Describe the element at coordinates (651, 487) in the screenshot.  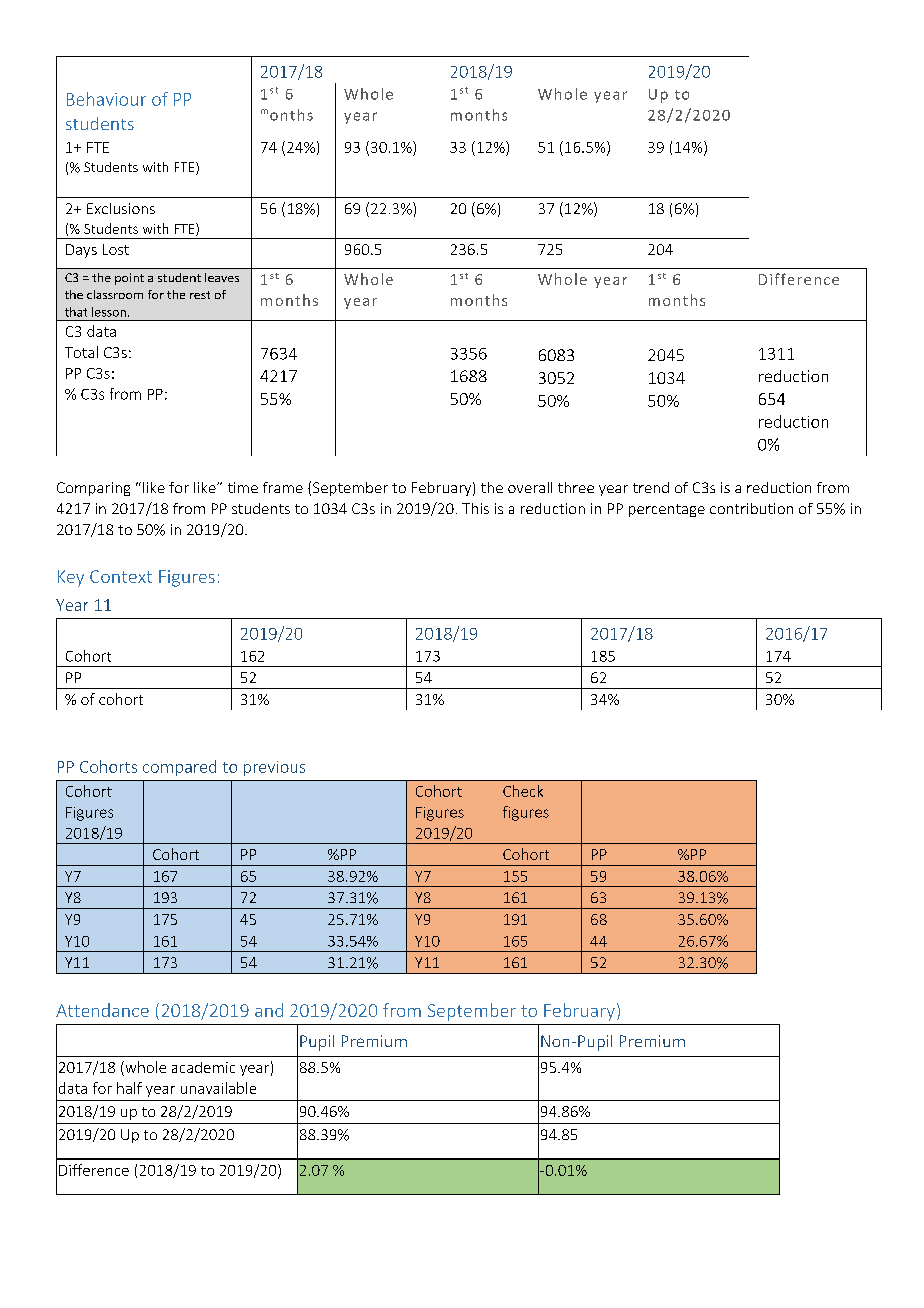
I see `trend` at that location.
